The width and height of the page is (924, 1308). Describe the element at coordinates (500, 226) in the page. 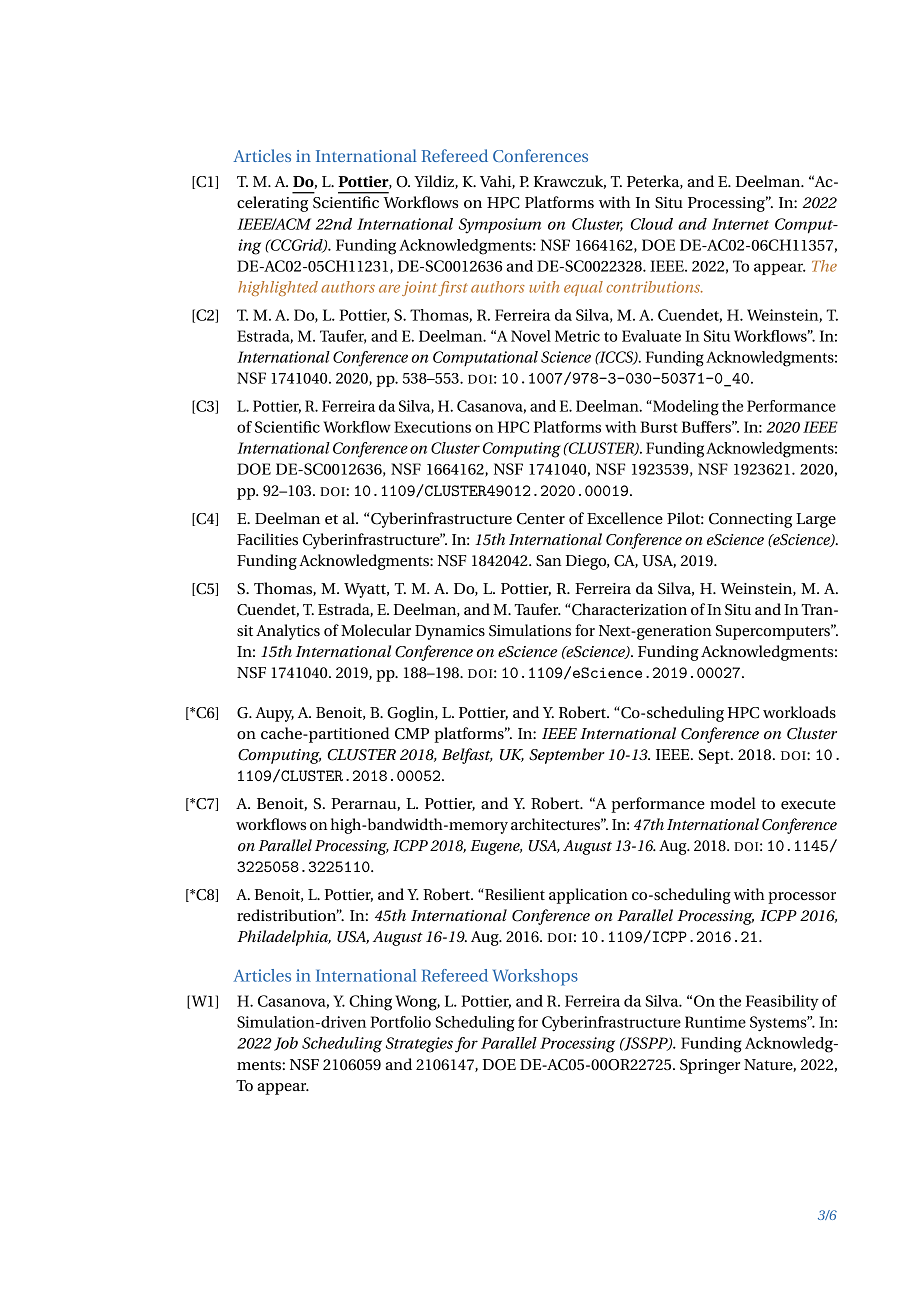

I see `Symposium` at that location.
